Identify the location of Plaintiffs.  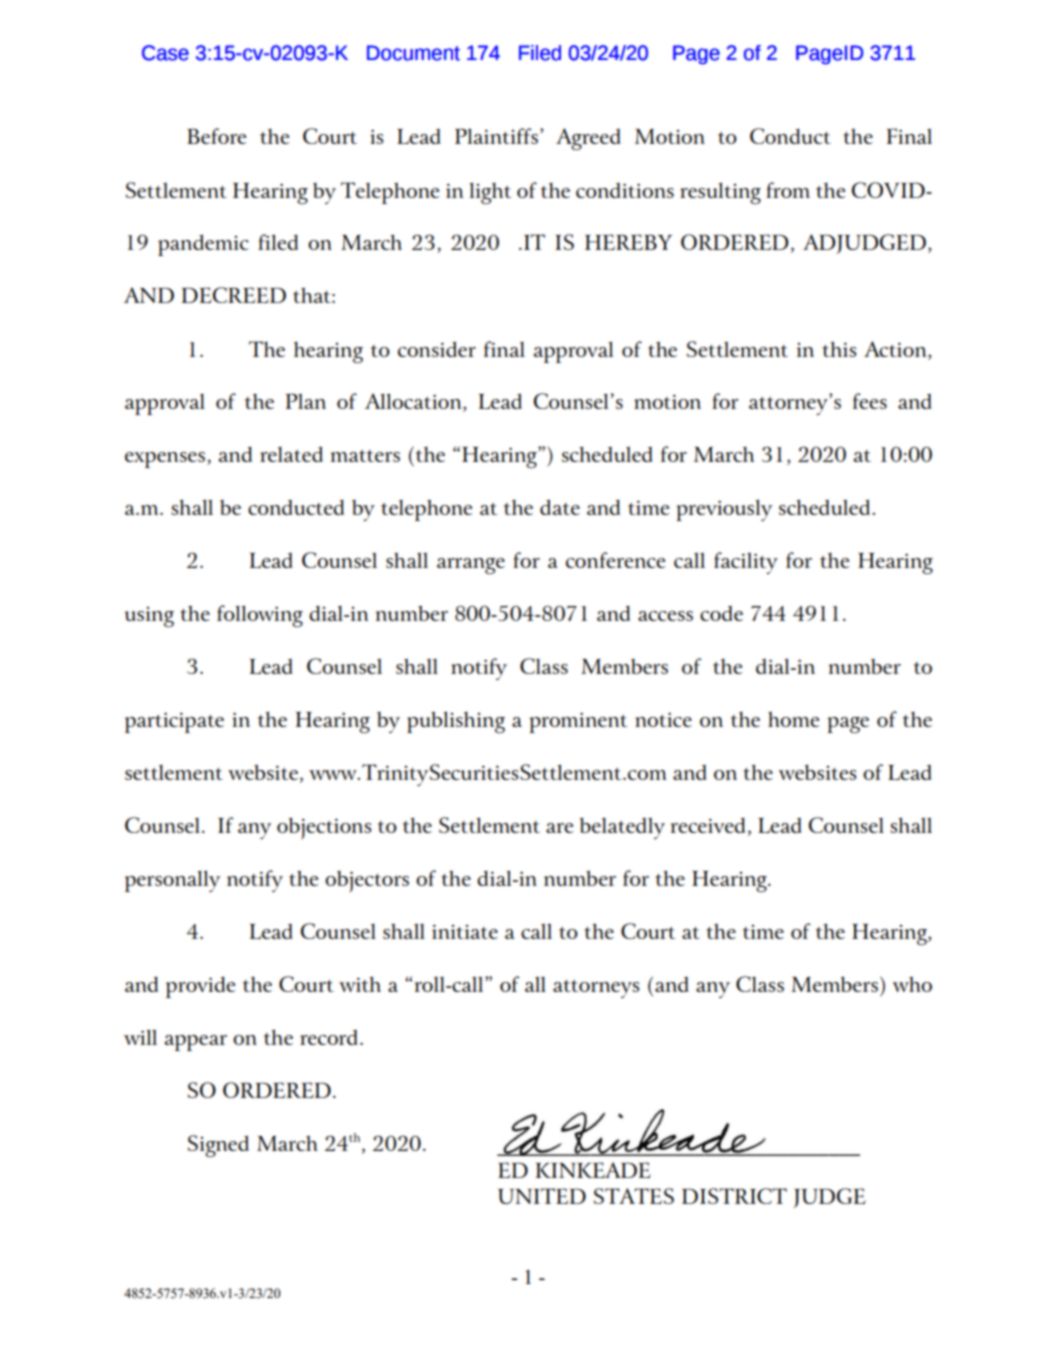
(496, 136).
